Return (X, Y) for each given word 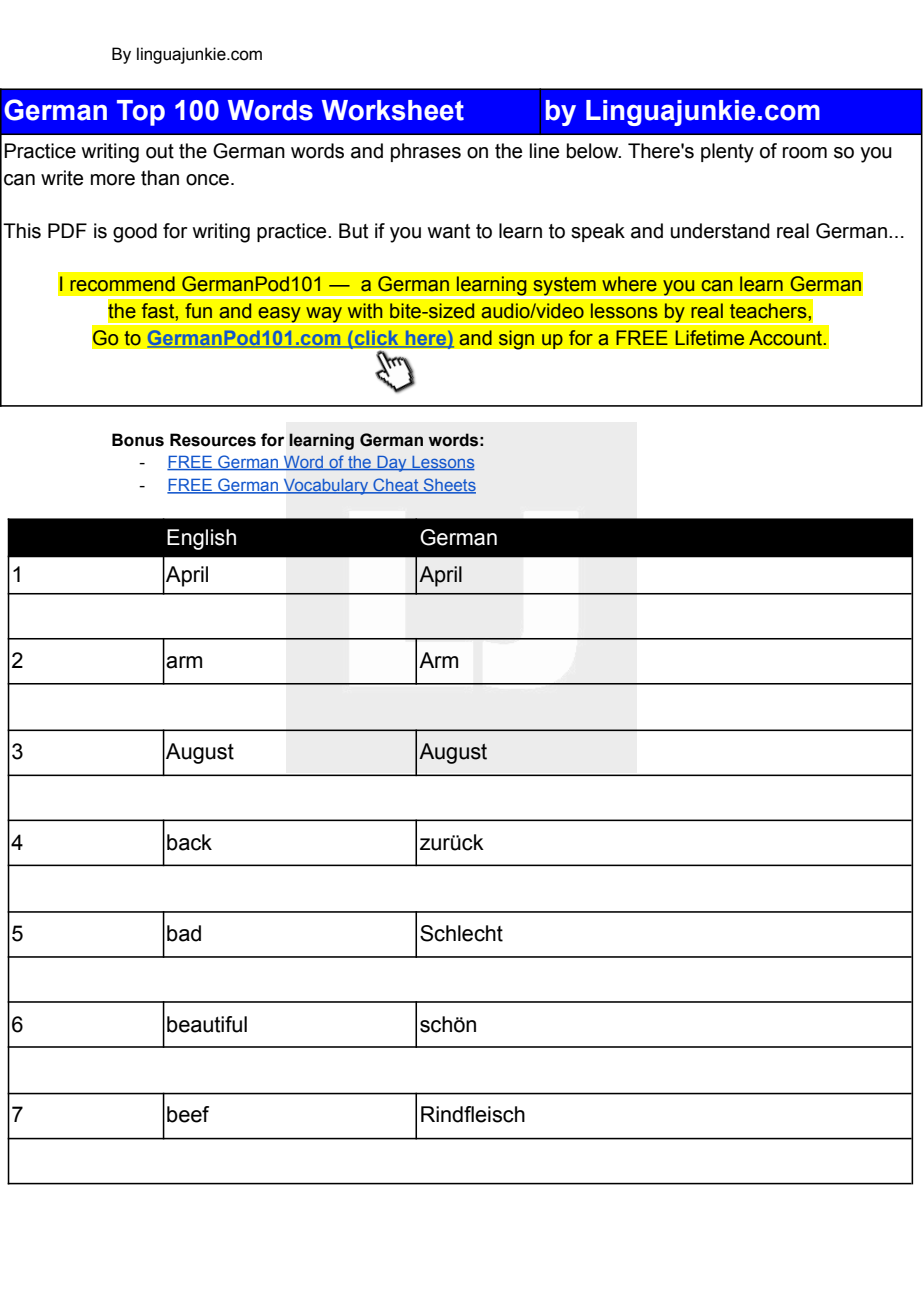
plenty (727, 153)
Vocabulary (326, 487)
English (201, 539)
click (376, 339)
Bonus (138, 440)
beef (188, 1114)
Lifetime (709, 338)
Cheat (396, 485)
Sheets (448, 485)
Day (392, 464)
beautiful (207, 1024)
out (160, 151)
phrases (426, 152)
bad (184, 933)
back (189, 842)
